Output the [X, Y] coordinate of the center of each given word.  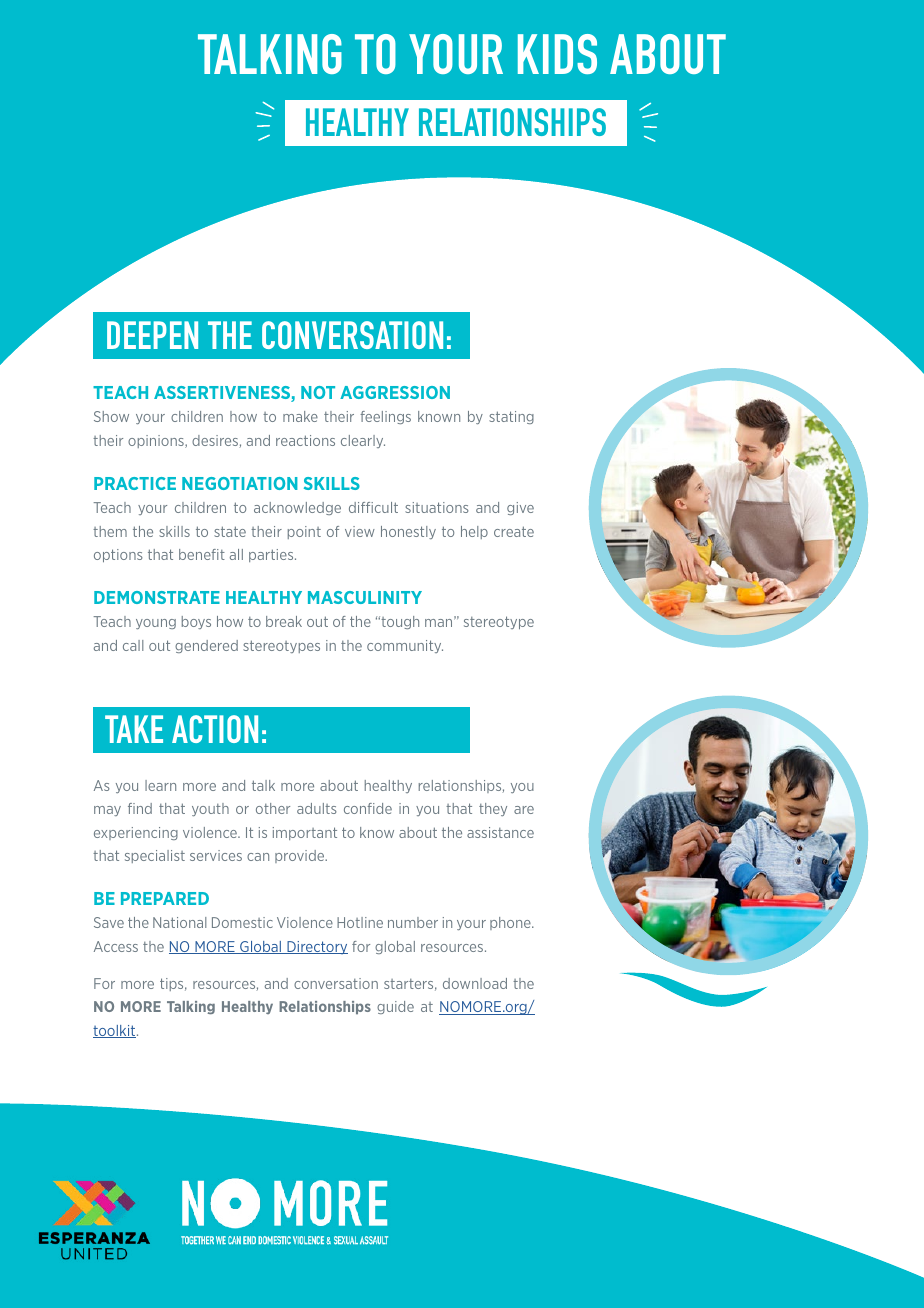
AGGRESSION [395, 392]
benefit [202, 554]
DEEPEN [152, 335]
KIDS [557, 54]
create [514, 531]
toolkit [115, 1031]
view [360, 531]
